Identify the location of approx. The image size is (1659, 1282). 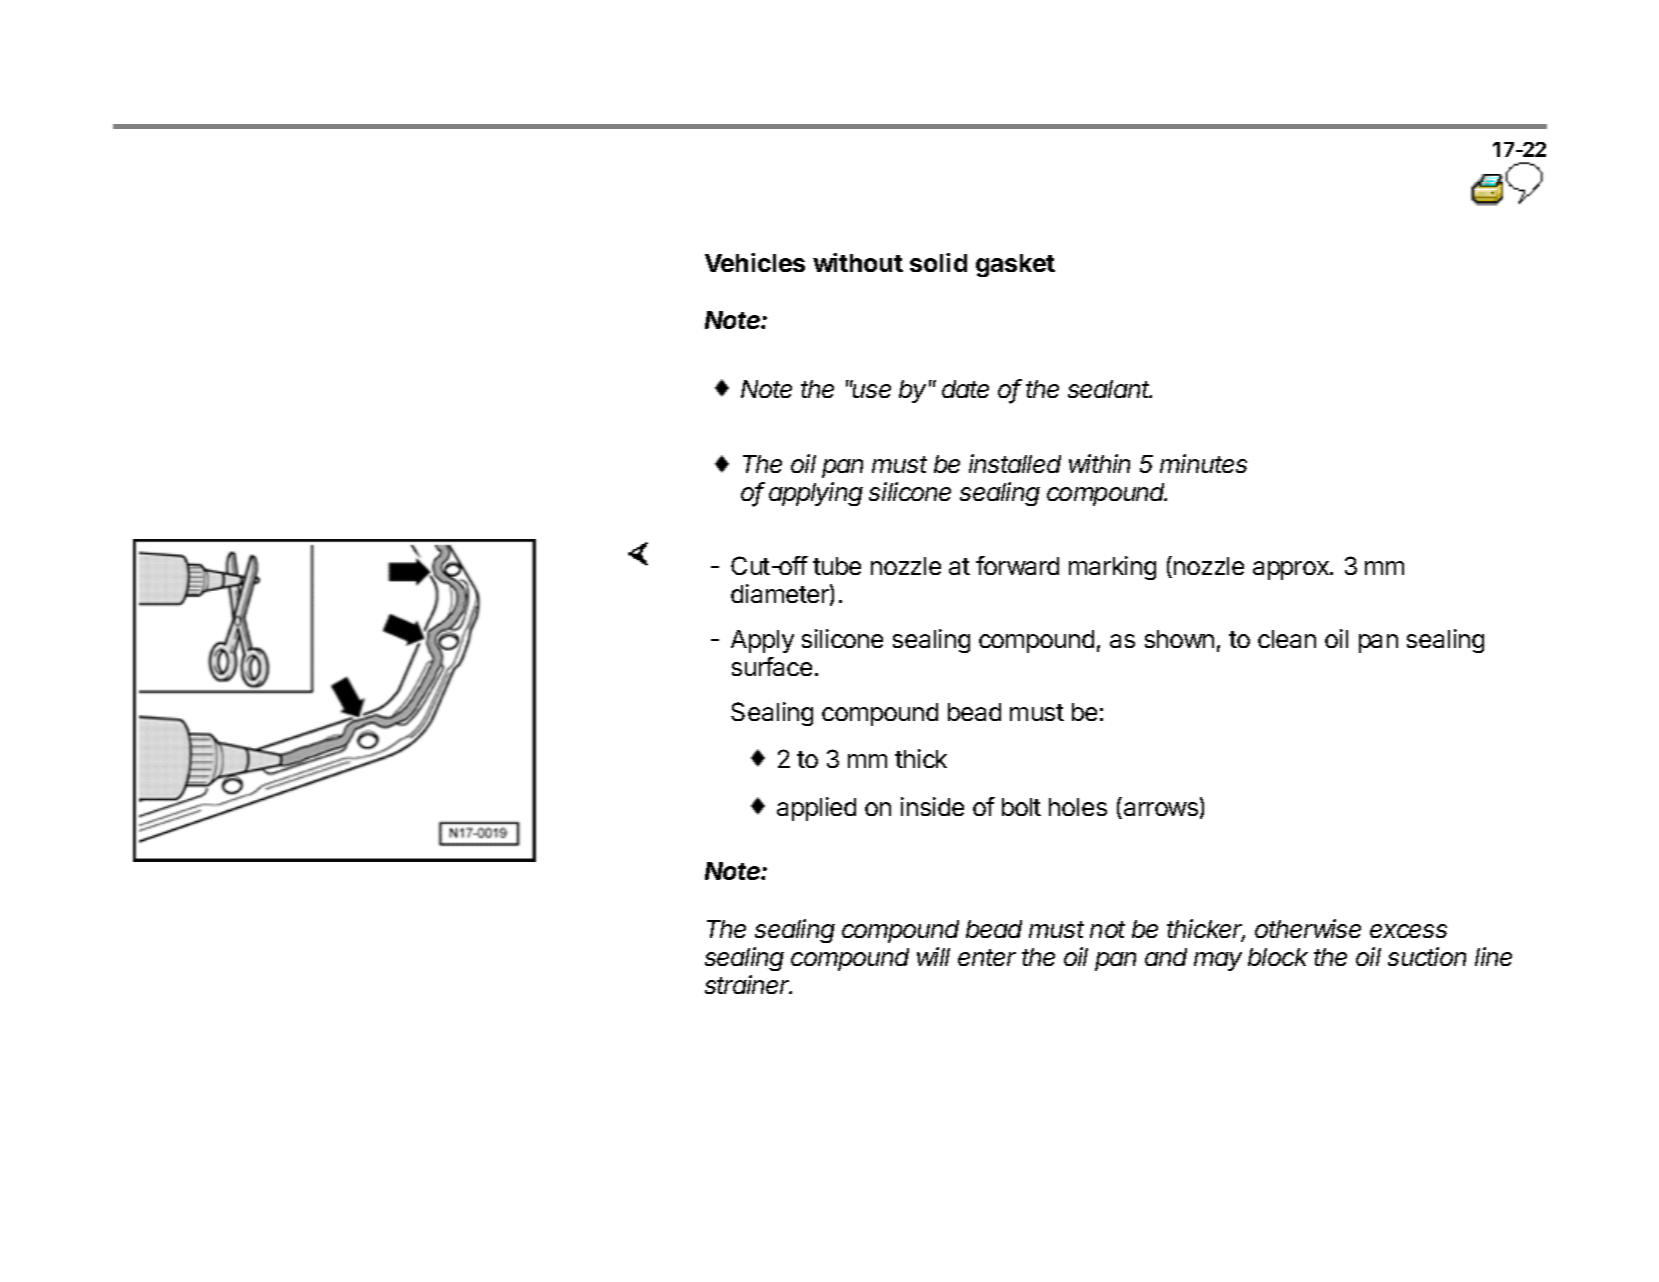
(1292, 570).
